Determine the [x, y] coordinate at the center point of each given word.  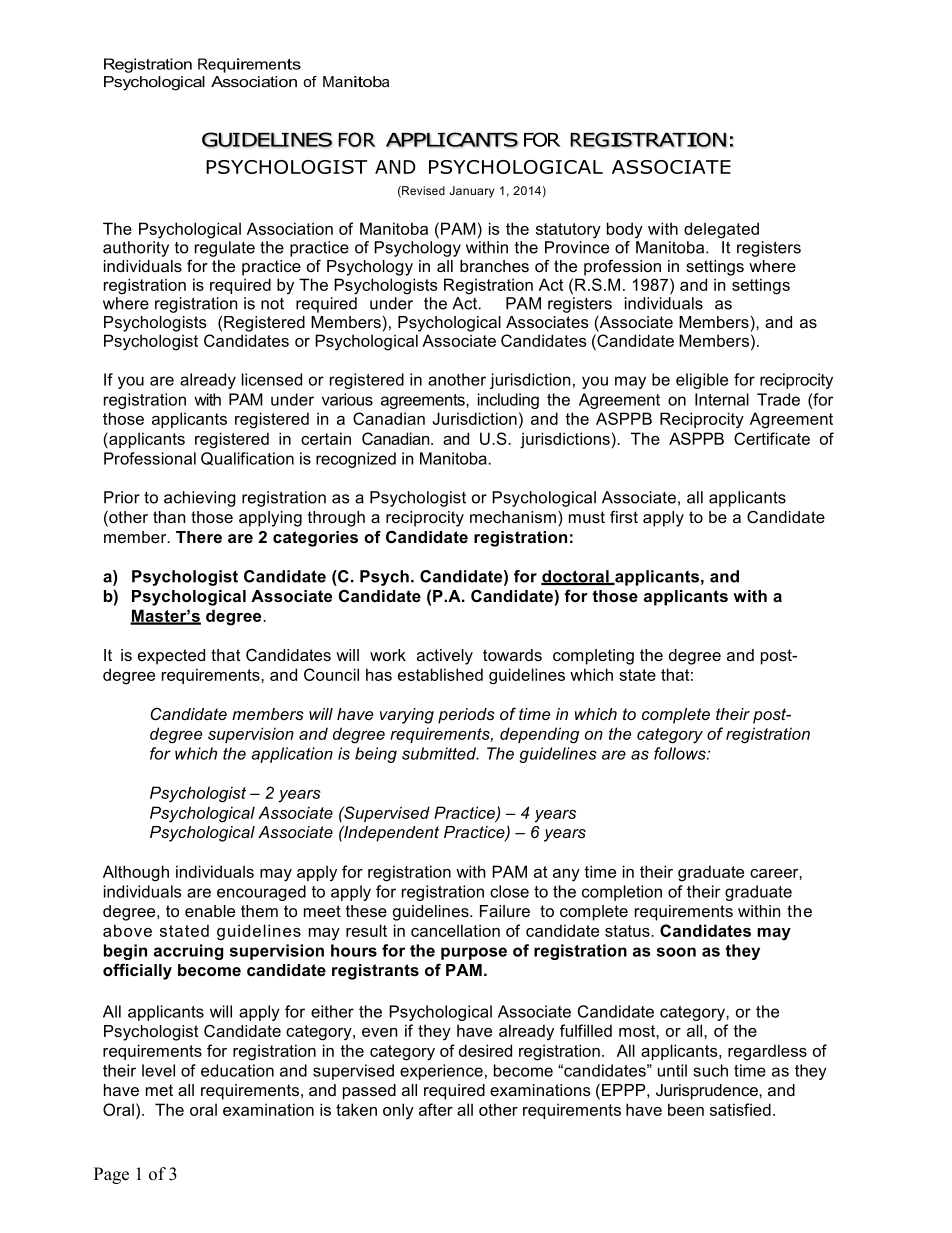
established [440, 674]
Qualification [247, 459]
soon [676, 952]
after [436, 1109]
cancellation [455, 930]
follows [681, 753]
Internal [722, 399]
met [159, 1090]
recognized [356, 460]
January [472, 192]
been [686, 1109]
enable [210, 911]
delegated [721, 230]
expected [171, 657]
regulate [225, 249]
